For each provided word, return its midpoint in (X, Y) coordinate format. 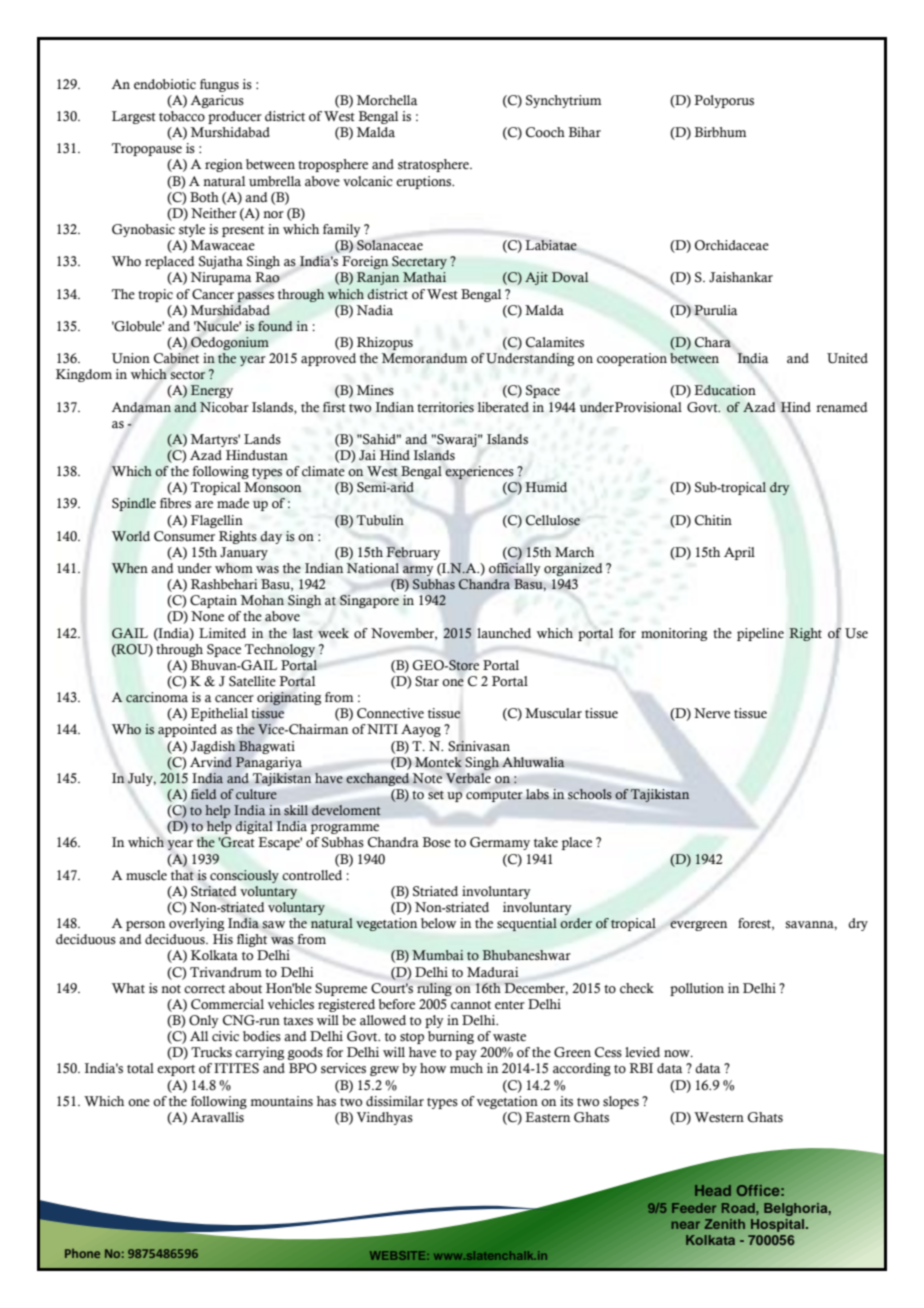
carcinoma (157, 697)
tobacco (182, 116)
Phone (82, 1253)
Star (427, 681)
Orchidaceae (732, 245)
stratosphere (434, 165)
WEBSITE (399, 1255)
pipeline (760, 634)
